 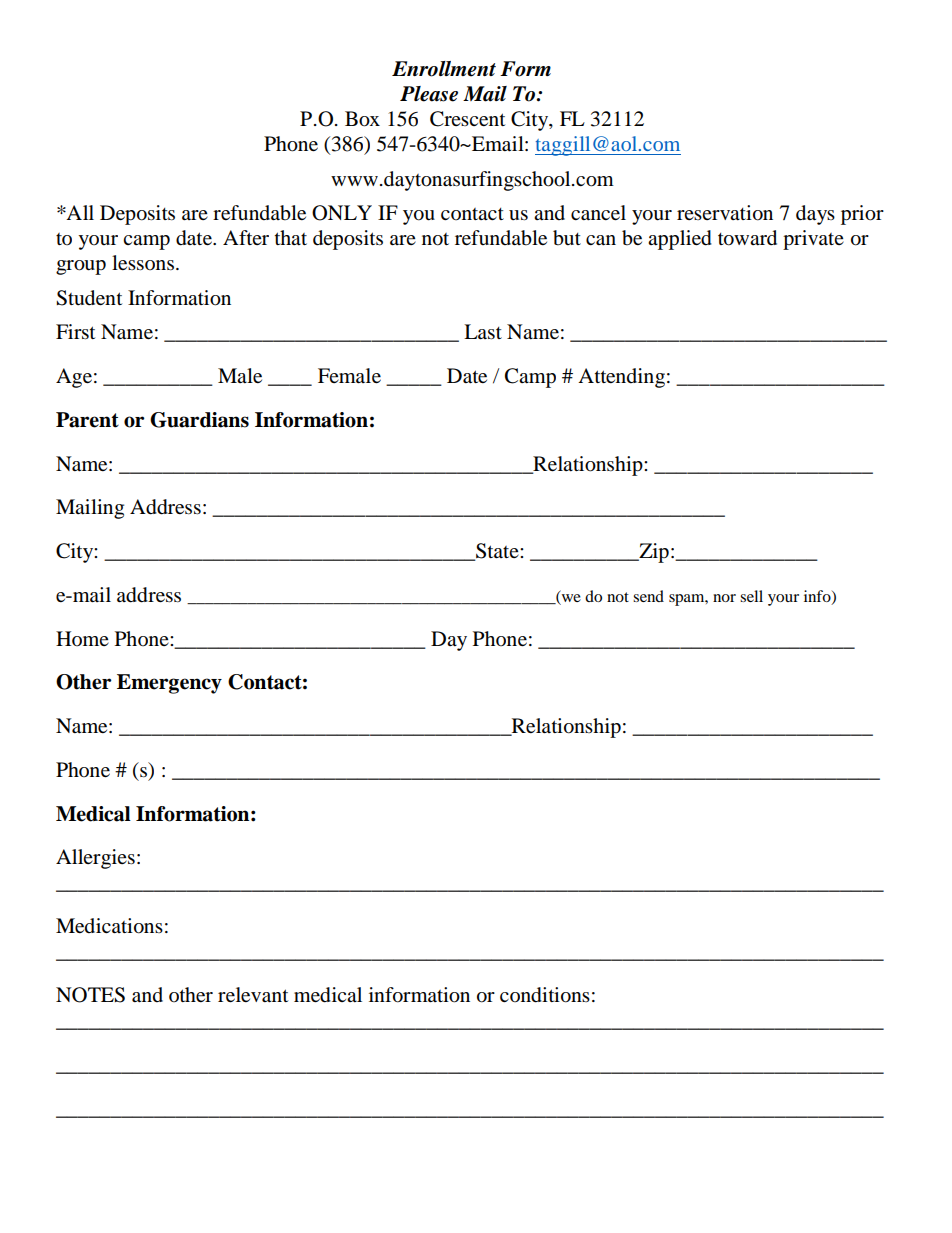 What do you see at coordinates (545, 995) in the document?
I see `conditions` at bounding box center [545, 995].
